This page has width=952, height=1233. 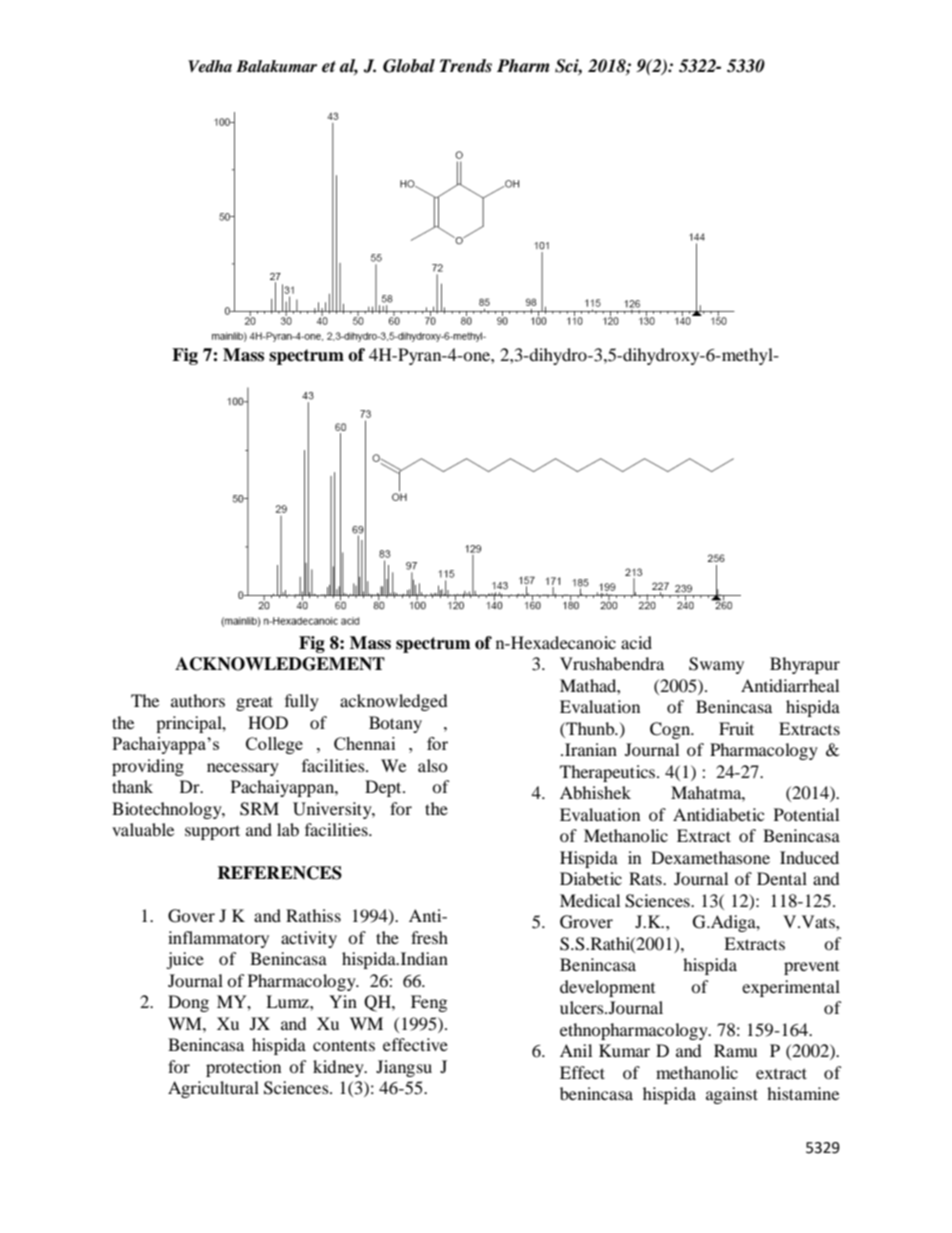 What do you see at coordinates (409, 66) in the page?
I see `Global` at bounding box center [409, 66].
